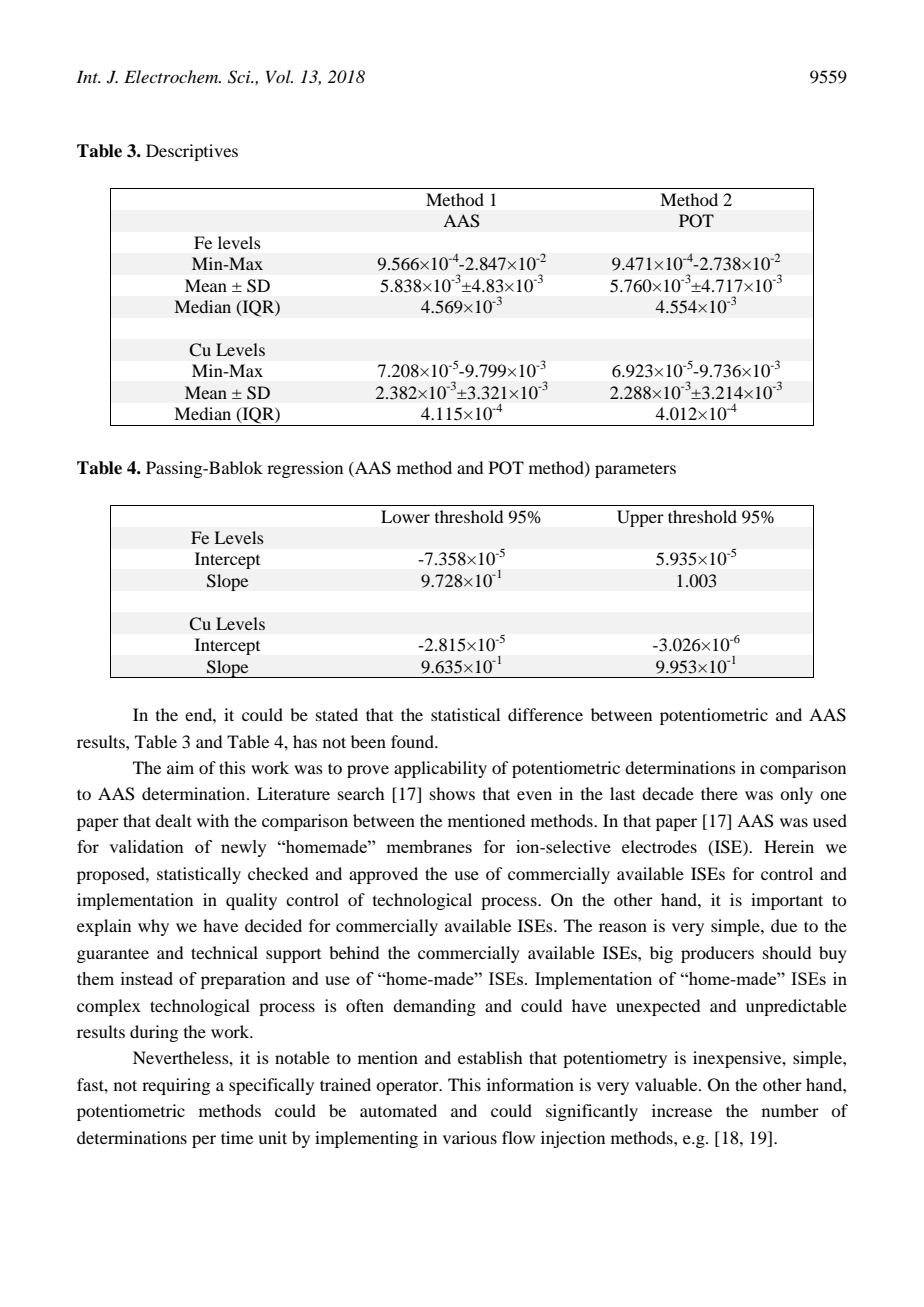 The image size is (924, 1307). Describe the element at coordinates (279, 76) in the screenshot. I see `Vol` at that location.
